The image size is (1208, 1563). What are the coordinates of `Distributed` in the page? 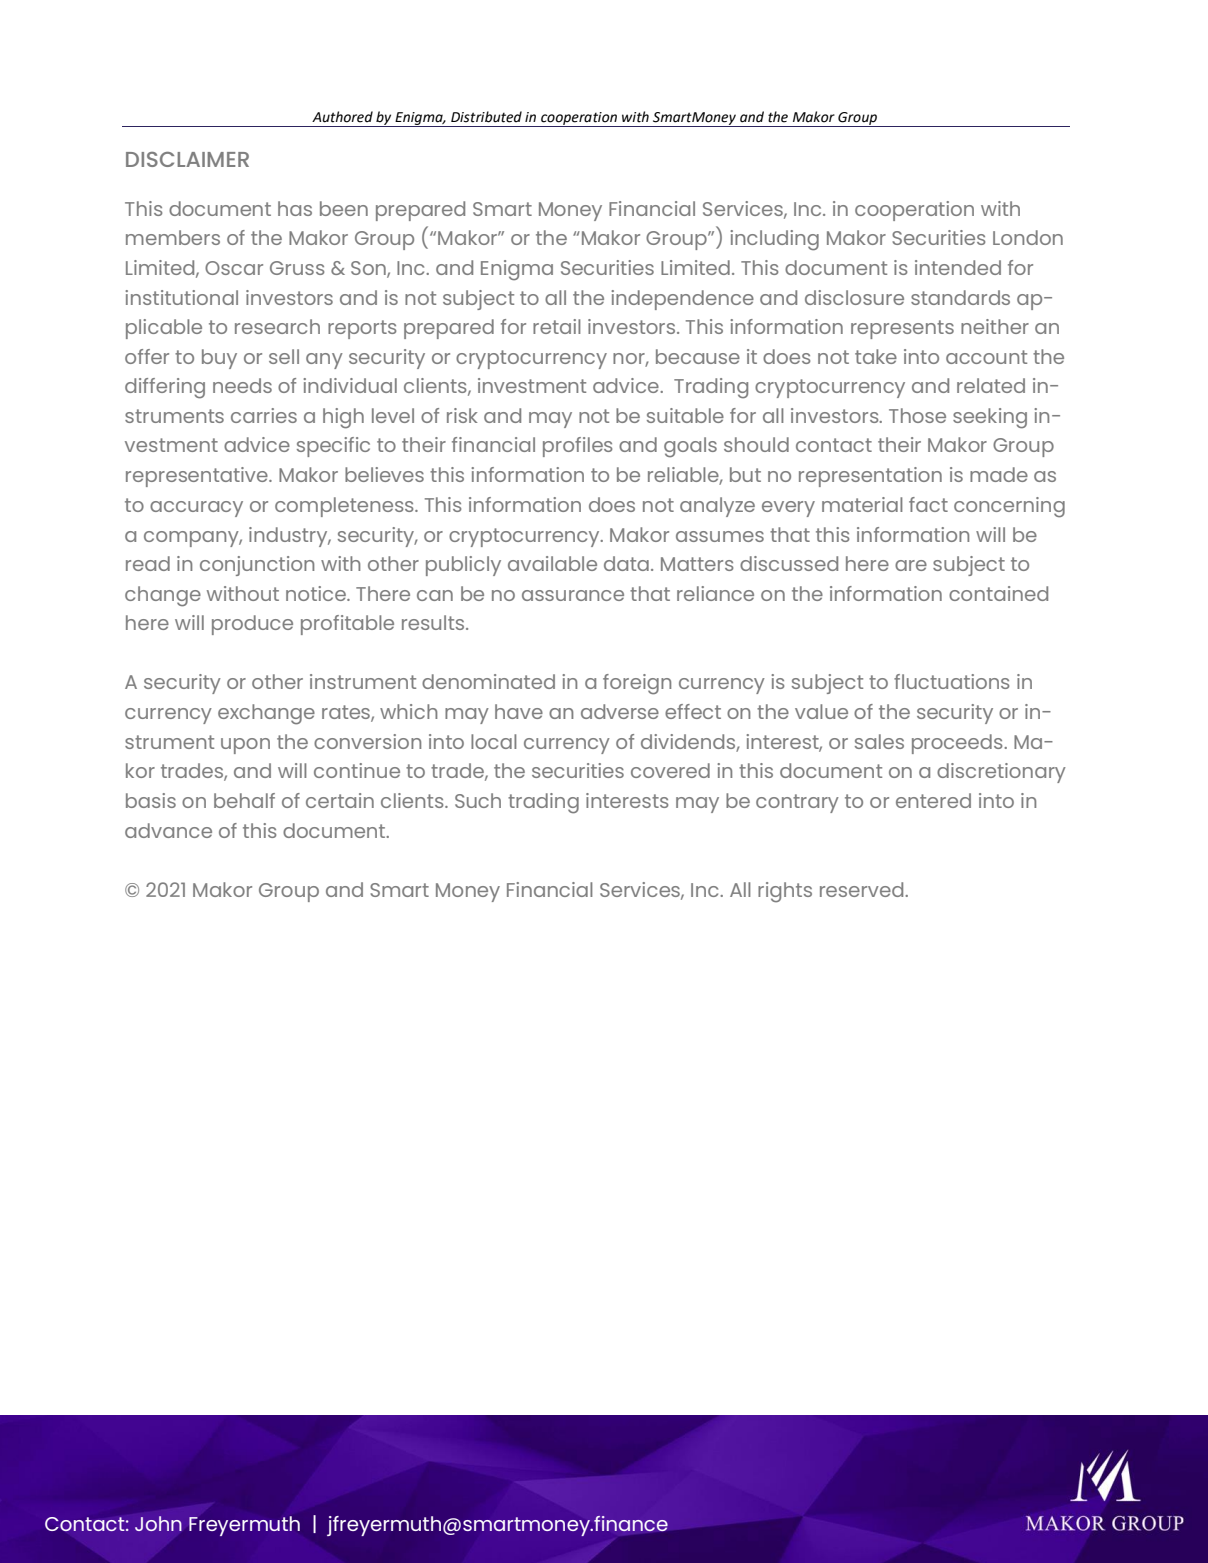 It's located at (486, 117).
